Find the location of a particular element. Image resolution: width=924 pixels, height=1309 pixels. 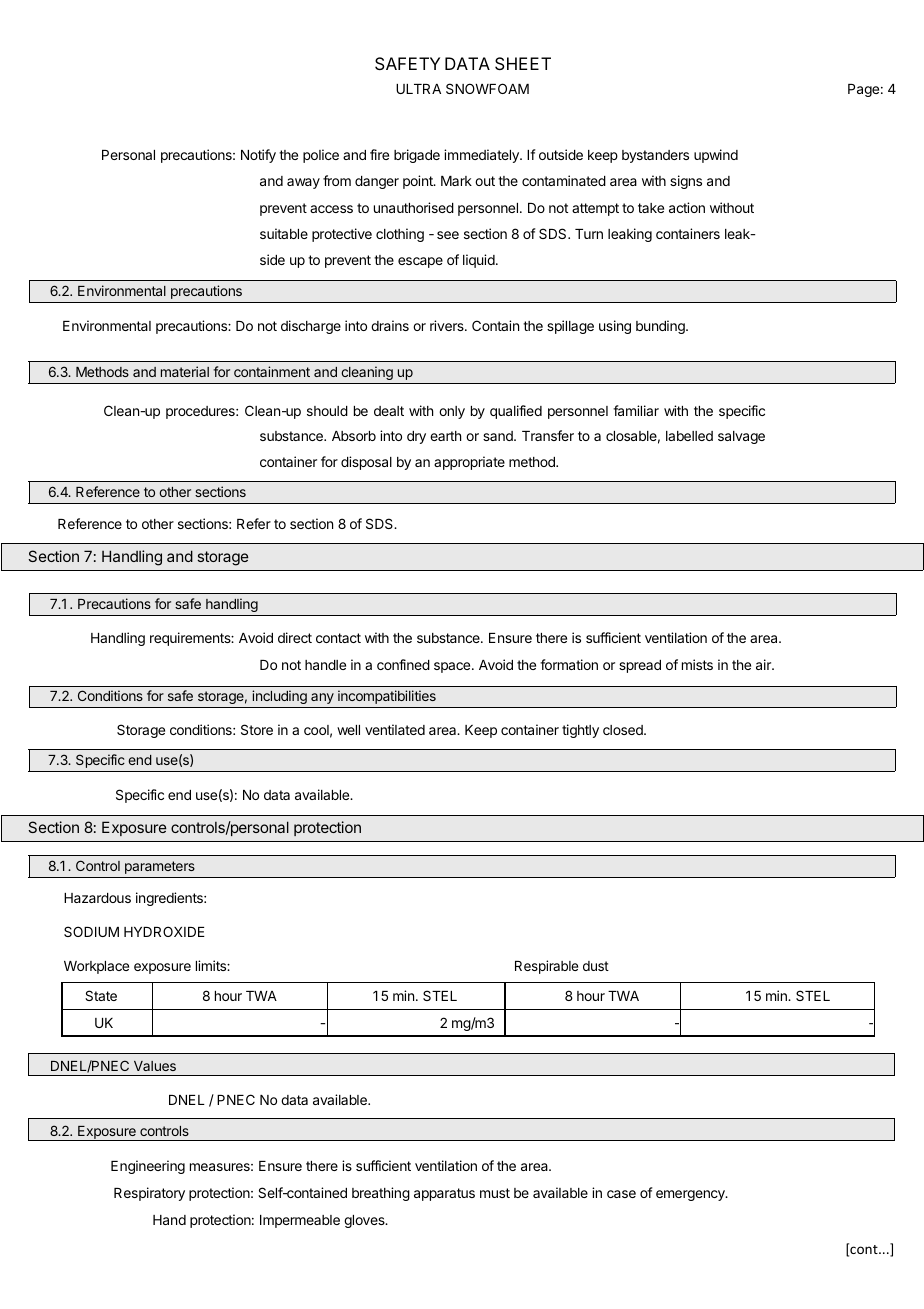

parameters is located at coordinates (160, 867).
